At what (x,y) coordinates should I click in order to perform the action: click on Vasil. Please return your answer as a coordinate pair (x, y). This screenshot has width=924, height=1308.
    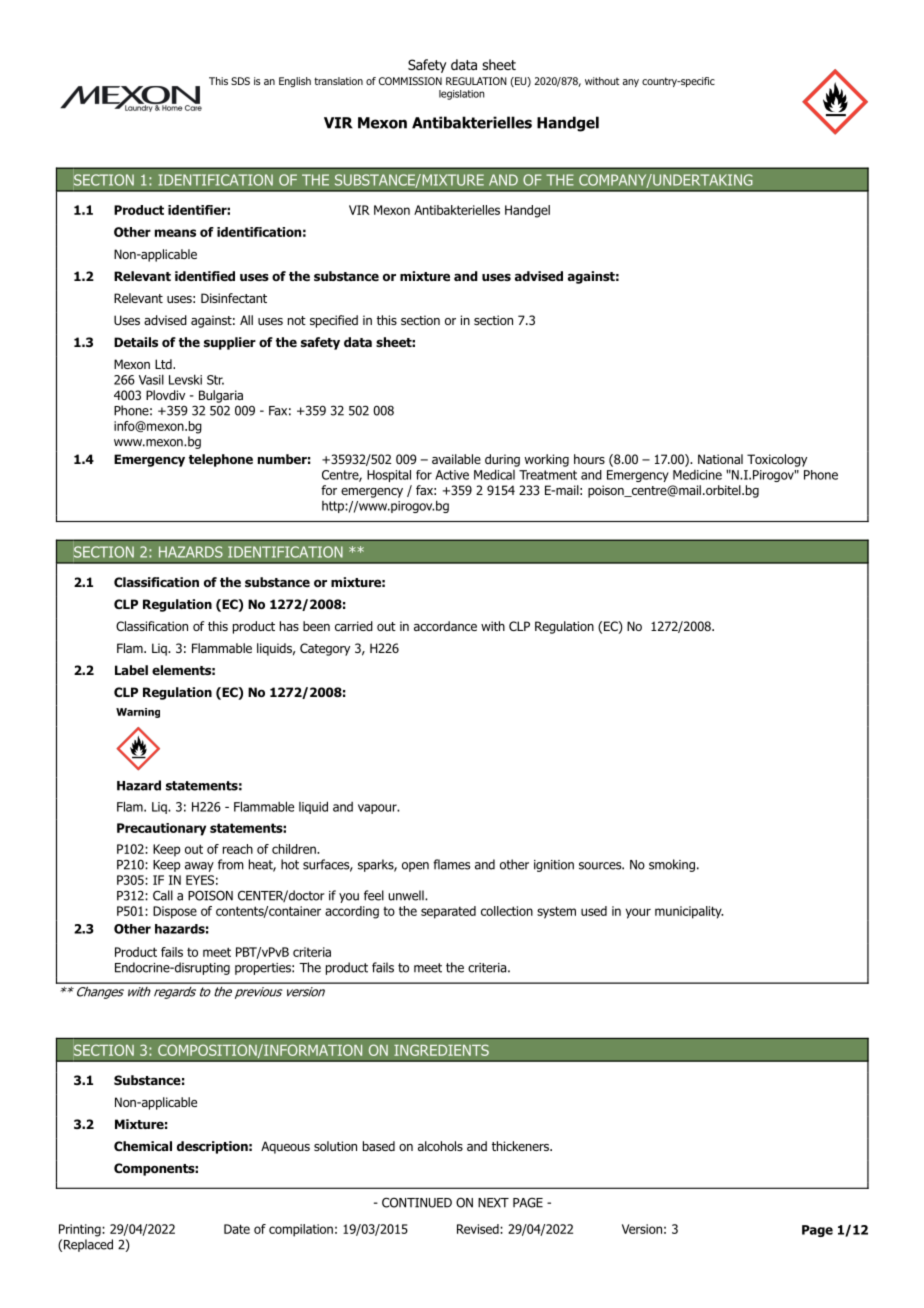
    Looking at the image, I should click on (151, 379).
